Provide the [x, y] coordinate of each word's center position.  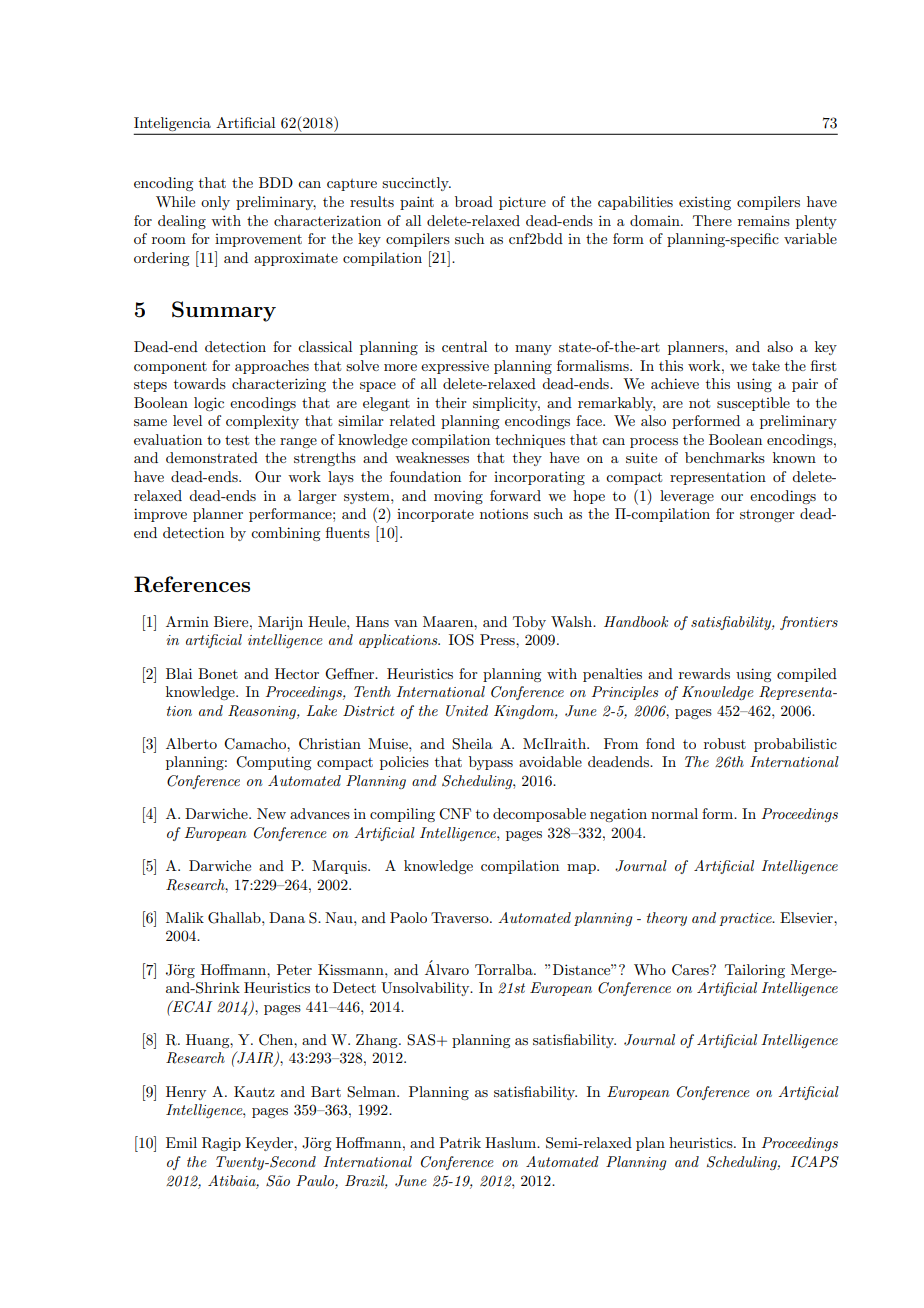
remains [764, 220]
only [215, 203]
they [527, 459]
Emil [181, 1142]
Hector [297, 673]
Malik [185, 917]
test [237, 440]
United [467, 711]
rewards [704, 673]
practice [746, 919]
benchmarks [725, 457]
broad [474, 201]
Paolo [408, 917]
